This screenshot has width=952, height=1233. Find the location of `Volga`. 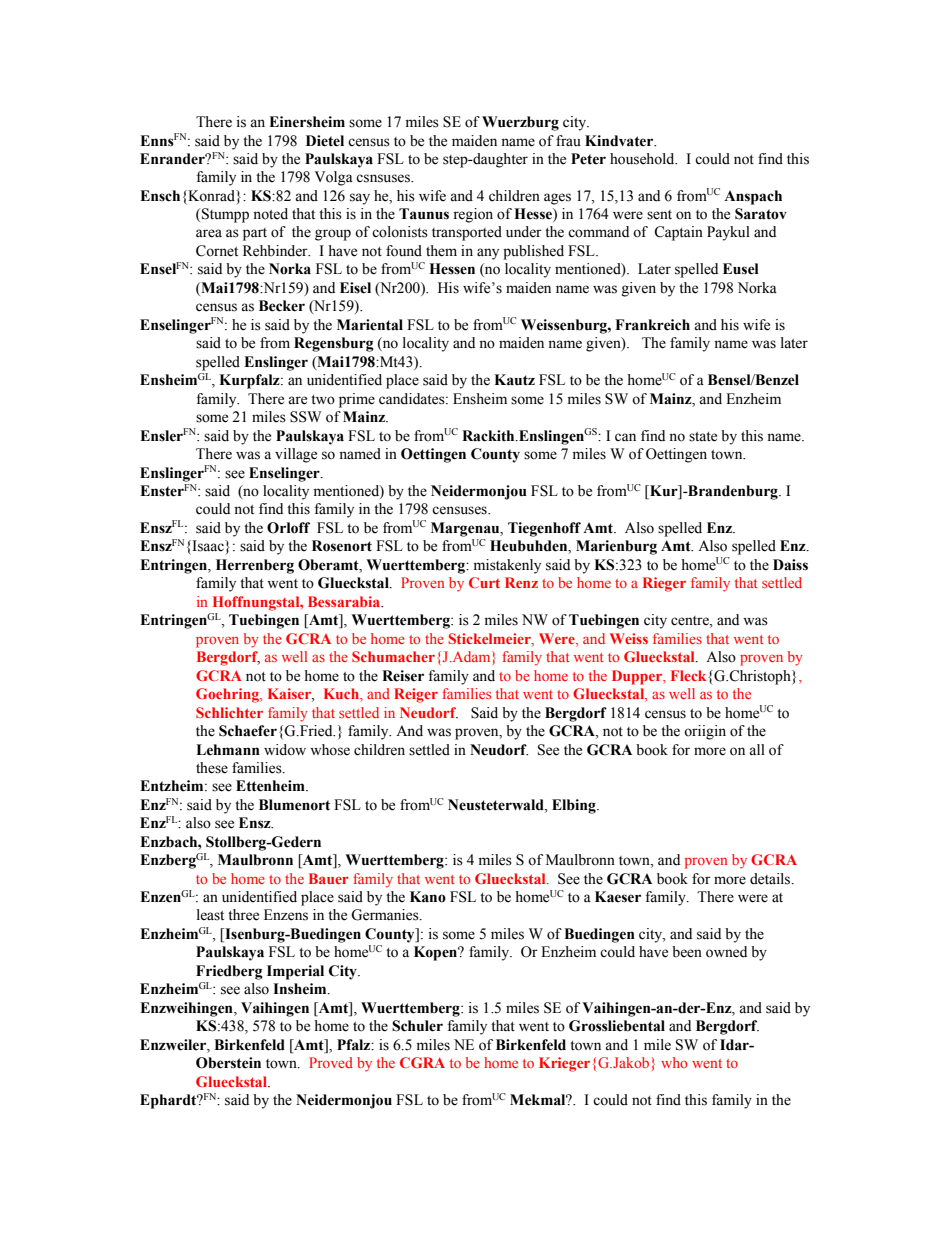

Volga is located at coordinates (333, 178).
